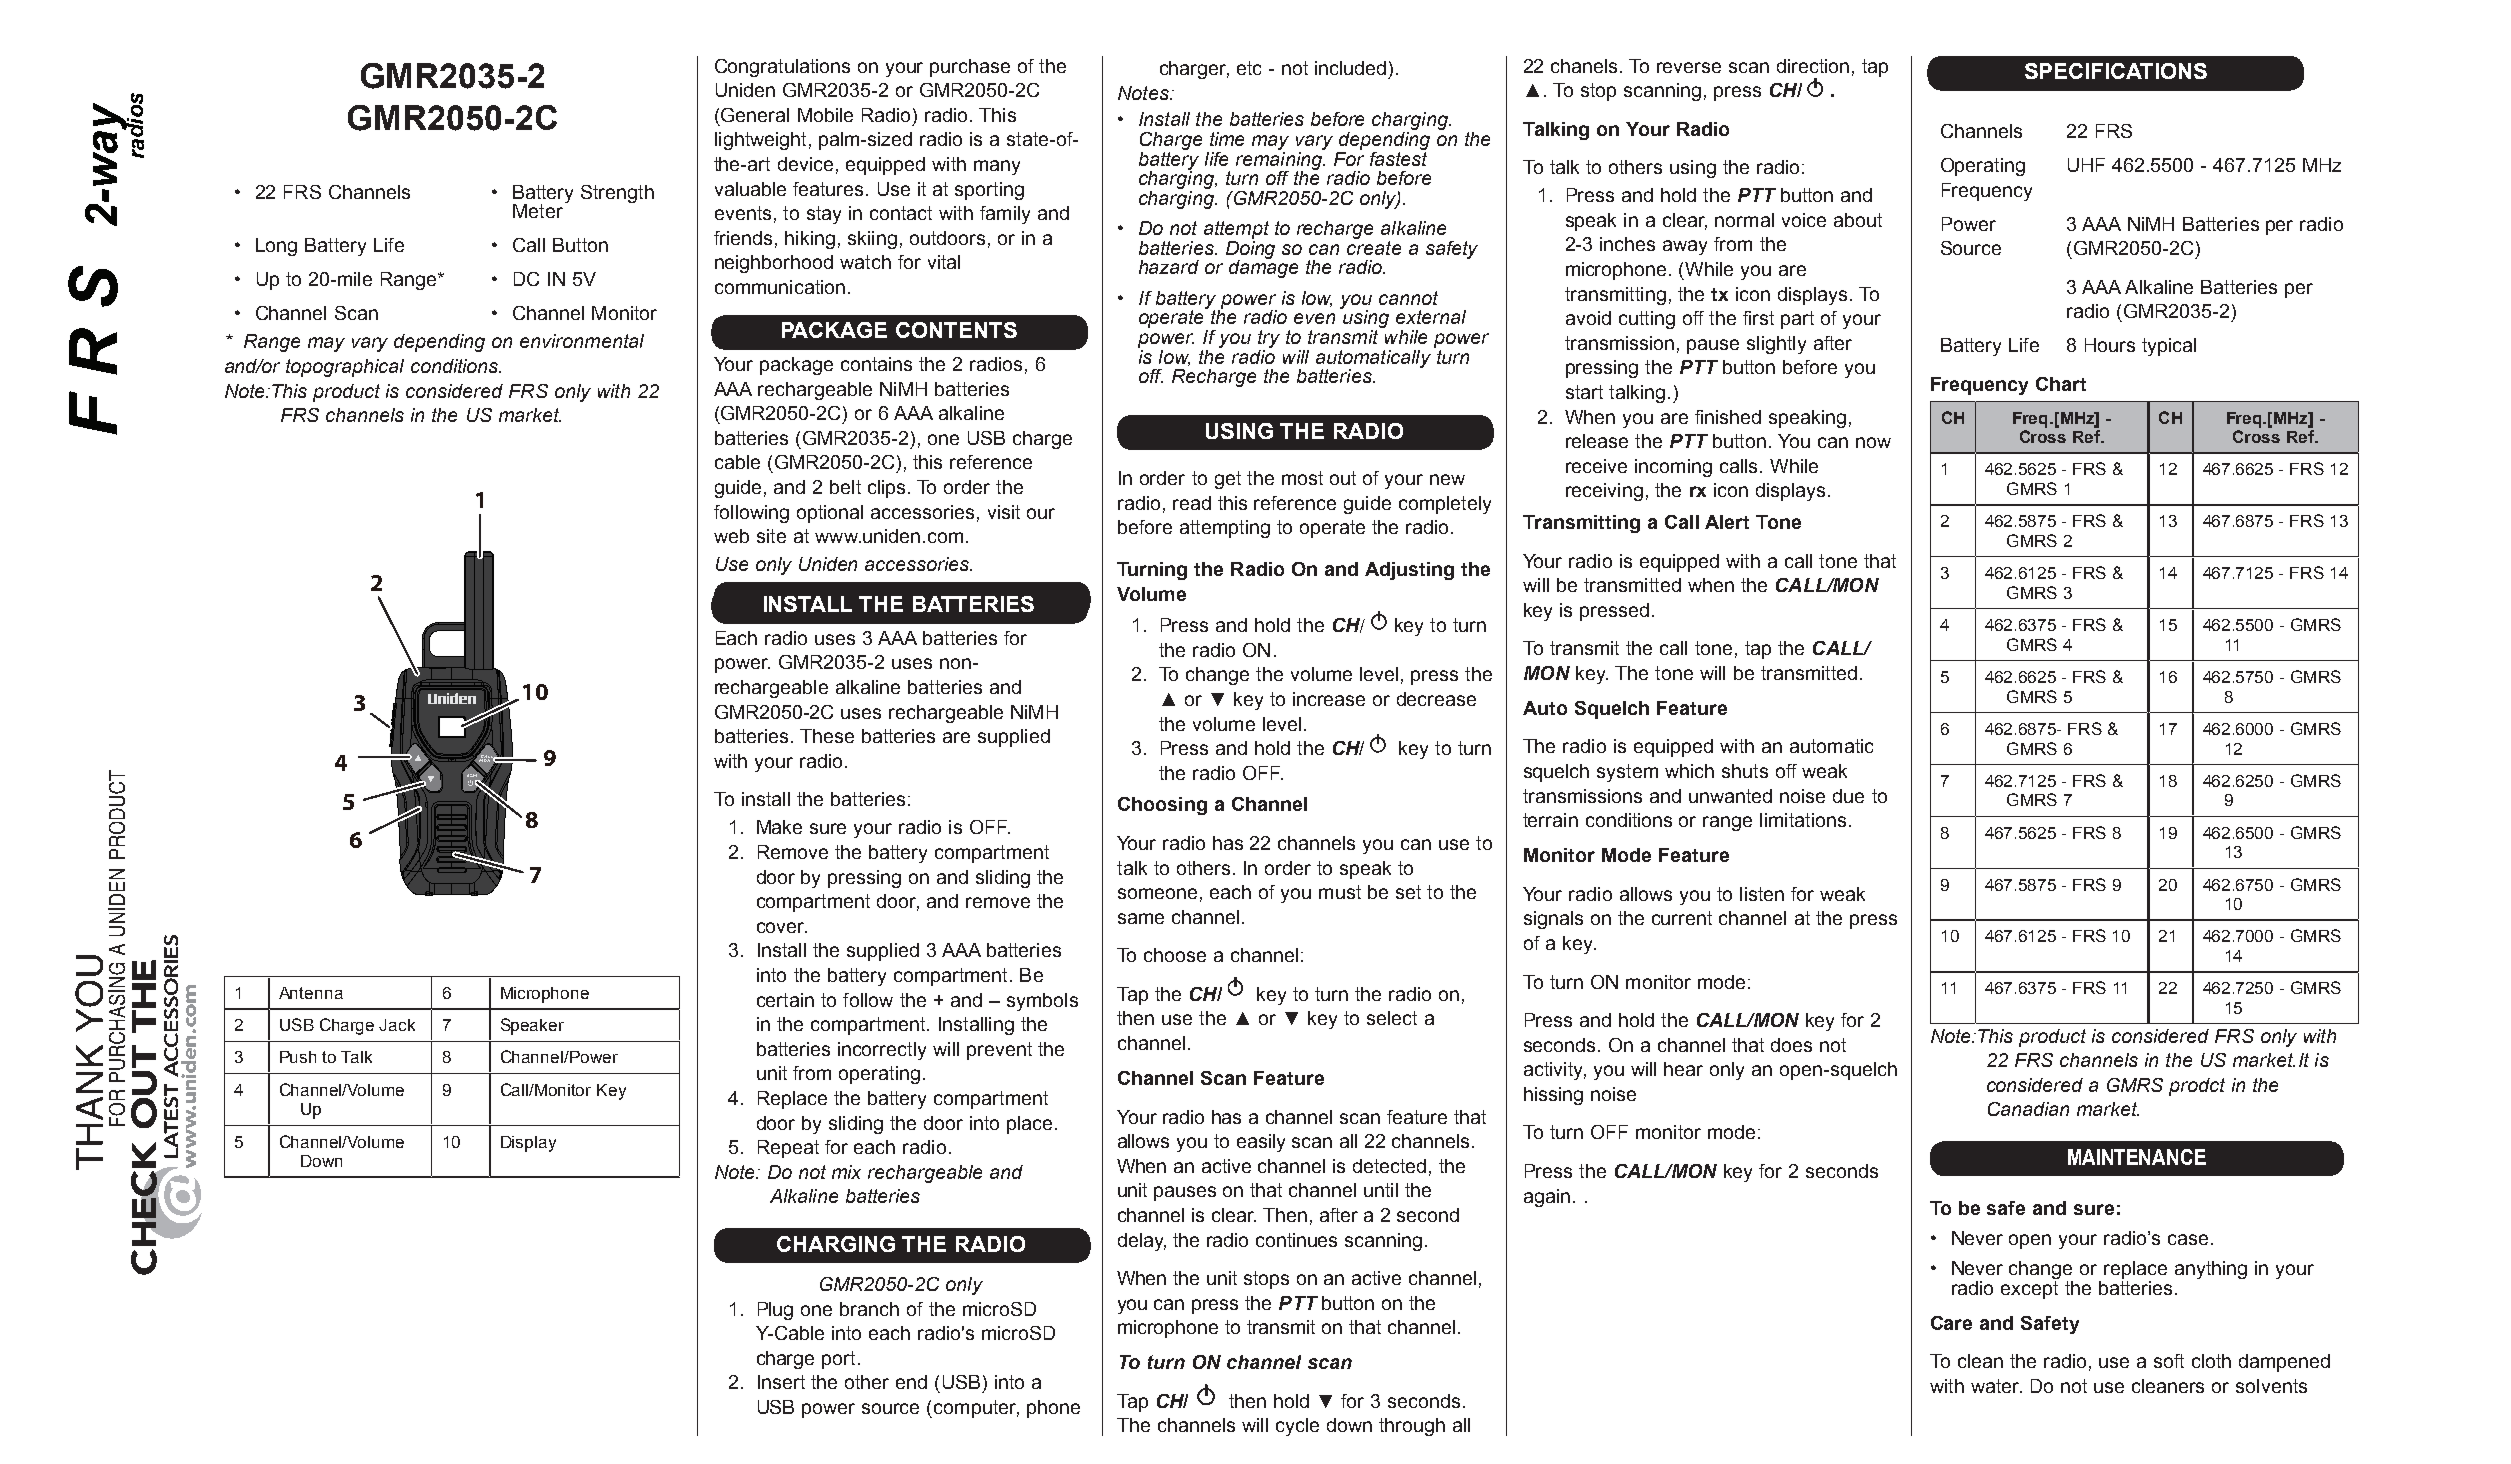 The width and height of the screenshot is (2511, 1464). I want to click on topographical, so click(345, 368).
